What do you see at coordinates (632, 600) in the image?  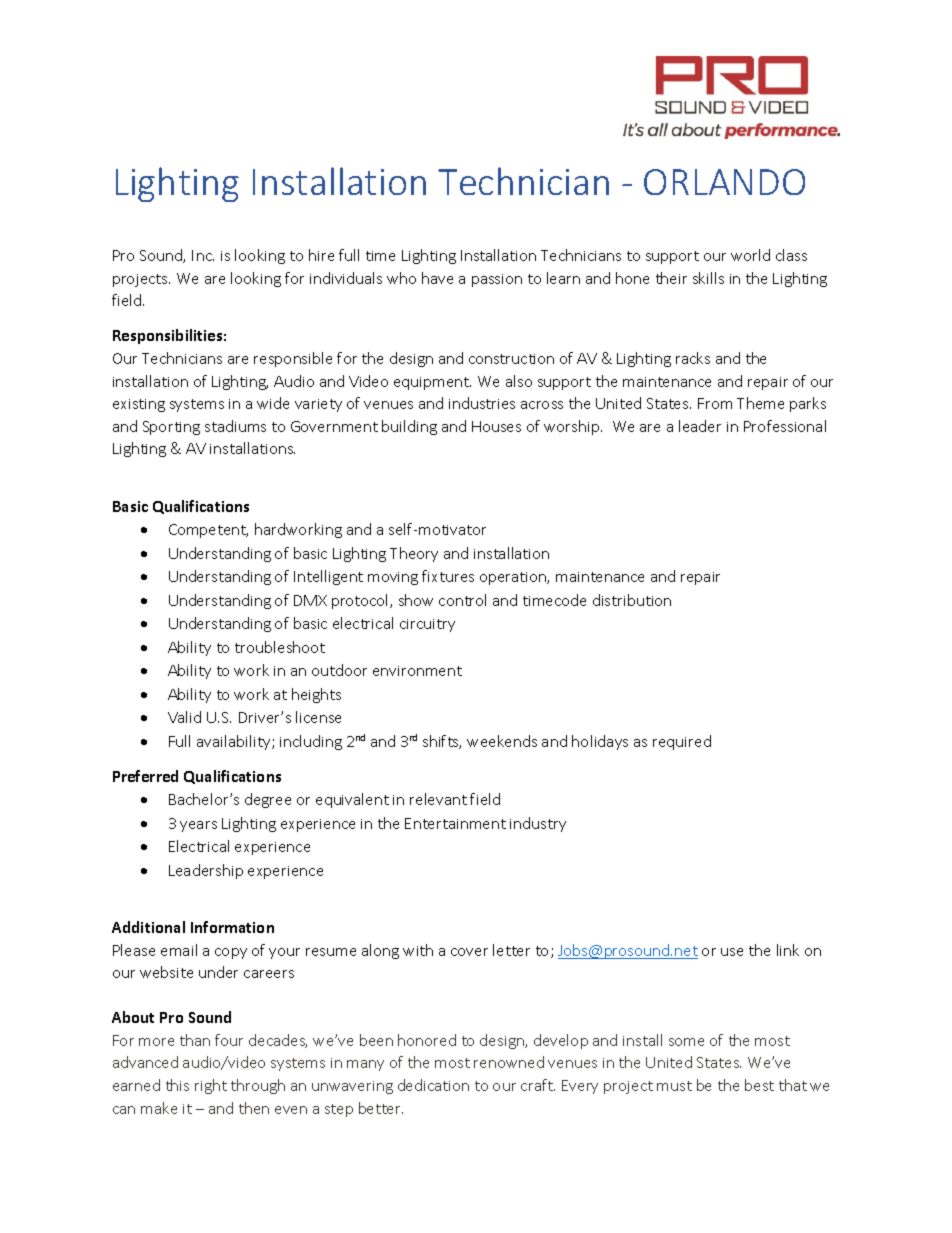 I see `distribution` at bounding box center [632, 600].
